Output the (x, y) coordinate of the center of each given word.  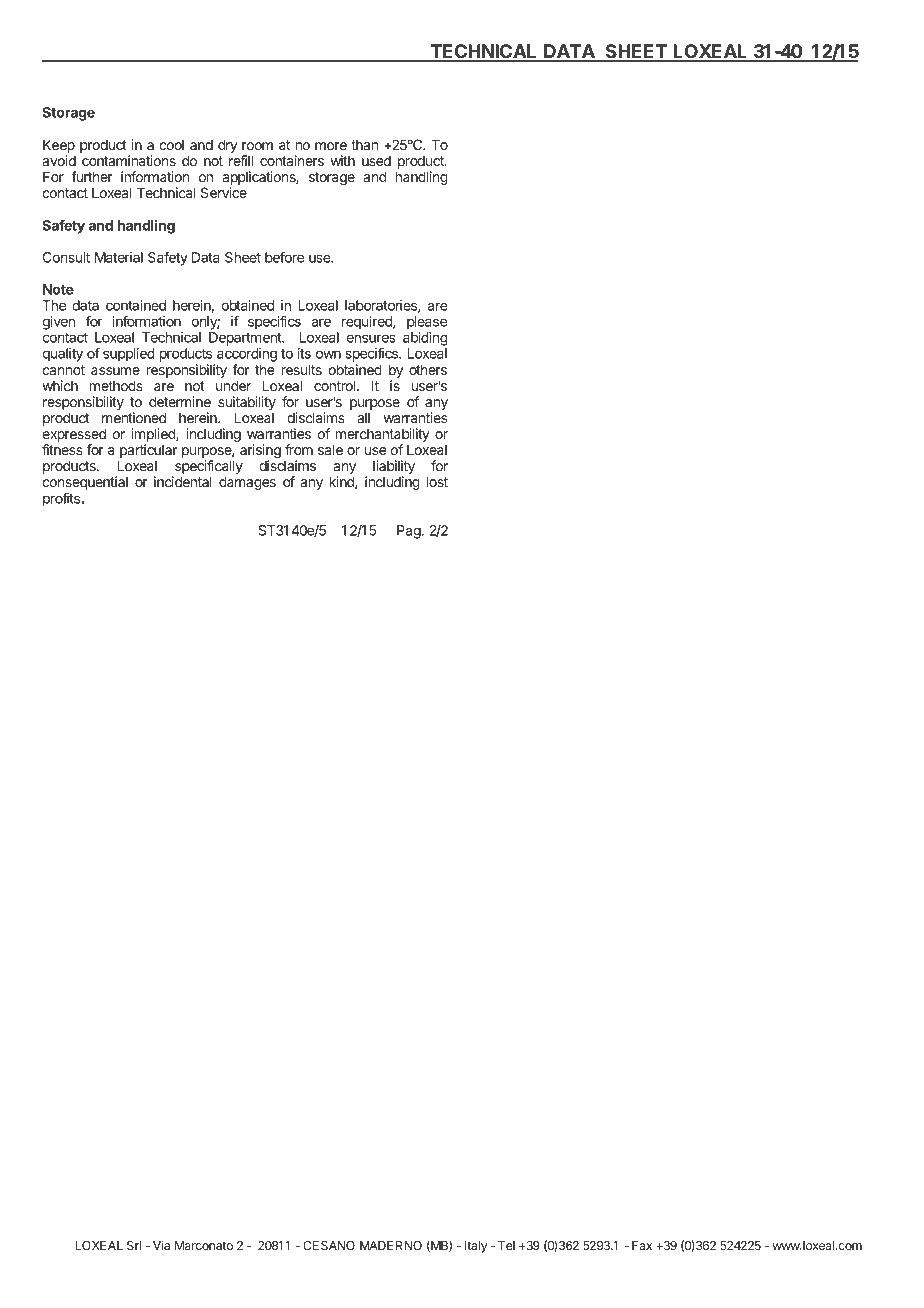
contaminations (129, 160)
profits (62, 499)
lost (437, 481)
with (342, 160)
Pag (410, 532)
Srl (134, 1245)
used (376, 160)
